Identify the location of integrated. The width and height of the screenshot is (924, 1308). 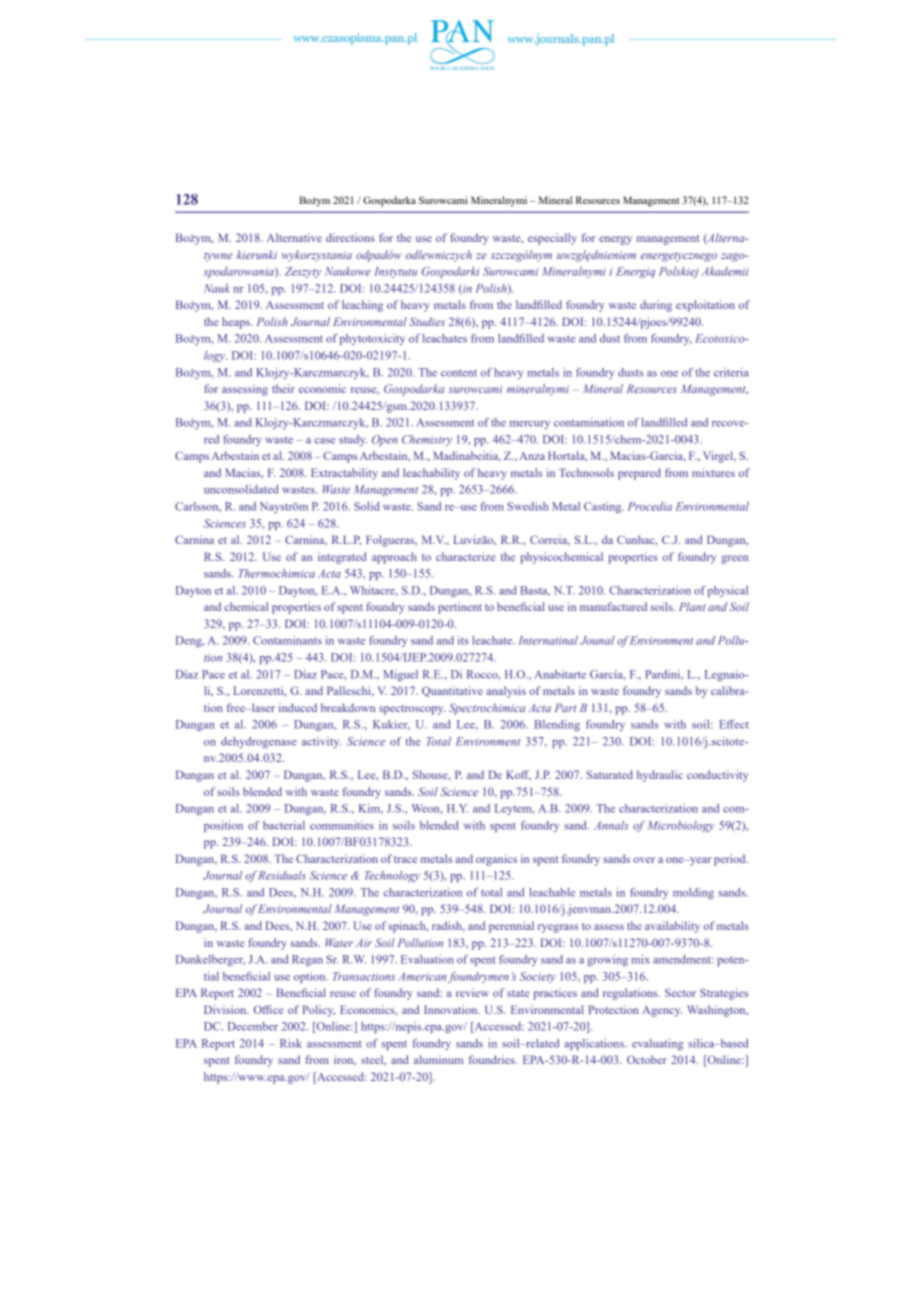
(342, 558).
